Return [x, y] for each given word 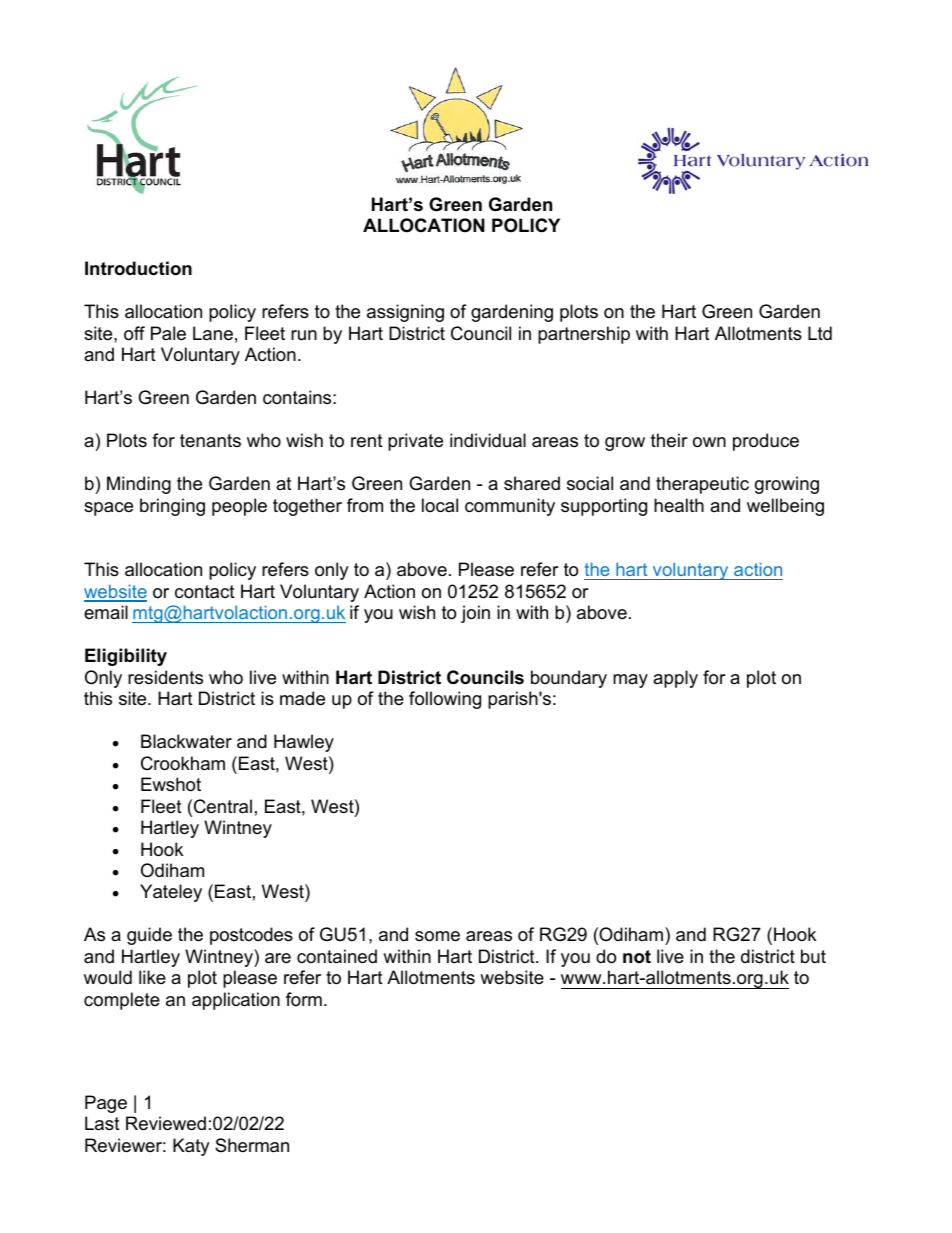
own [709, 442]
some [437, 936]
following [445, 700]
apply [675, 679]
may [630, 681]
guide [149, 936]
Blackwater [186, 741]
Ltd [820, 333]
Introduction [138, 268]
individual [488, 440]
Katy [191, 1147]
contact [205, 592]
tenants [210, 440]
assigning [405, 313]
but [813, 956]
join [475, 614]
